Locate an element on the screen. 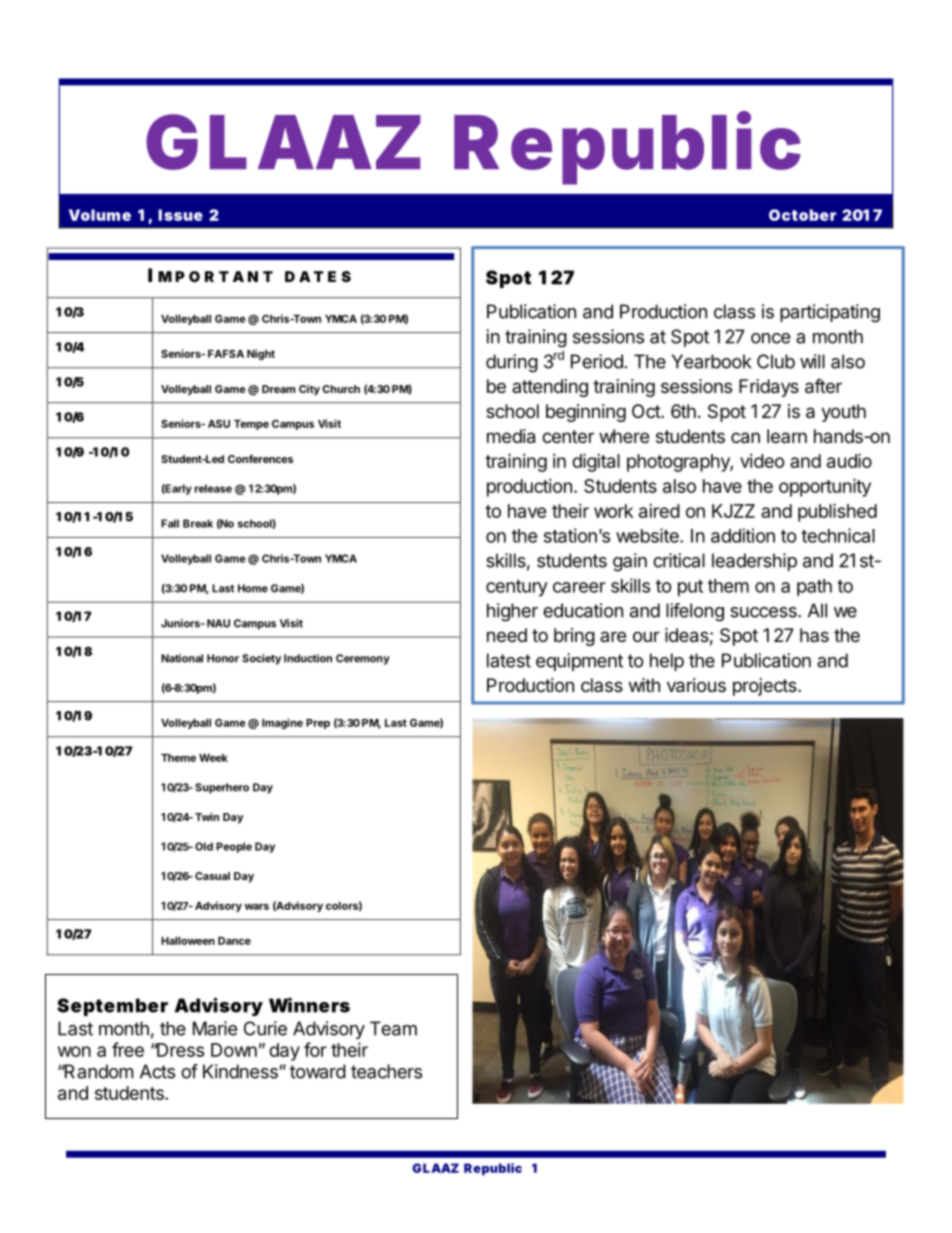 The width and height of the screenshot is (952, 1233). Team is located at coordinates (393, 1028).
